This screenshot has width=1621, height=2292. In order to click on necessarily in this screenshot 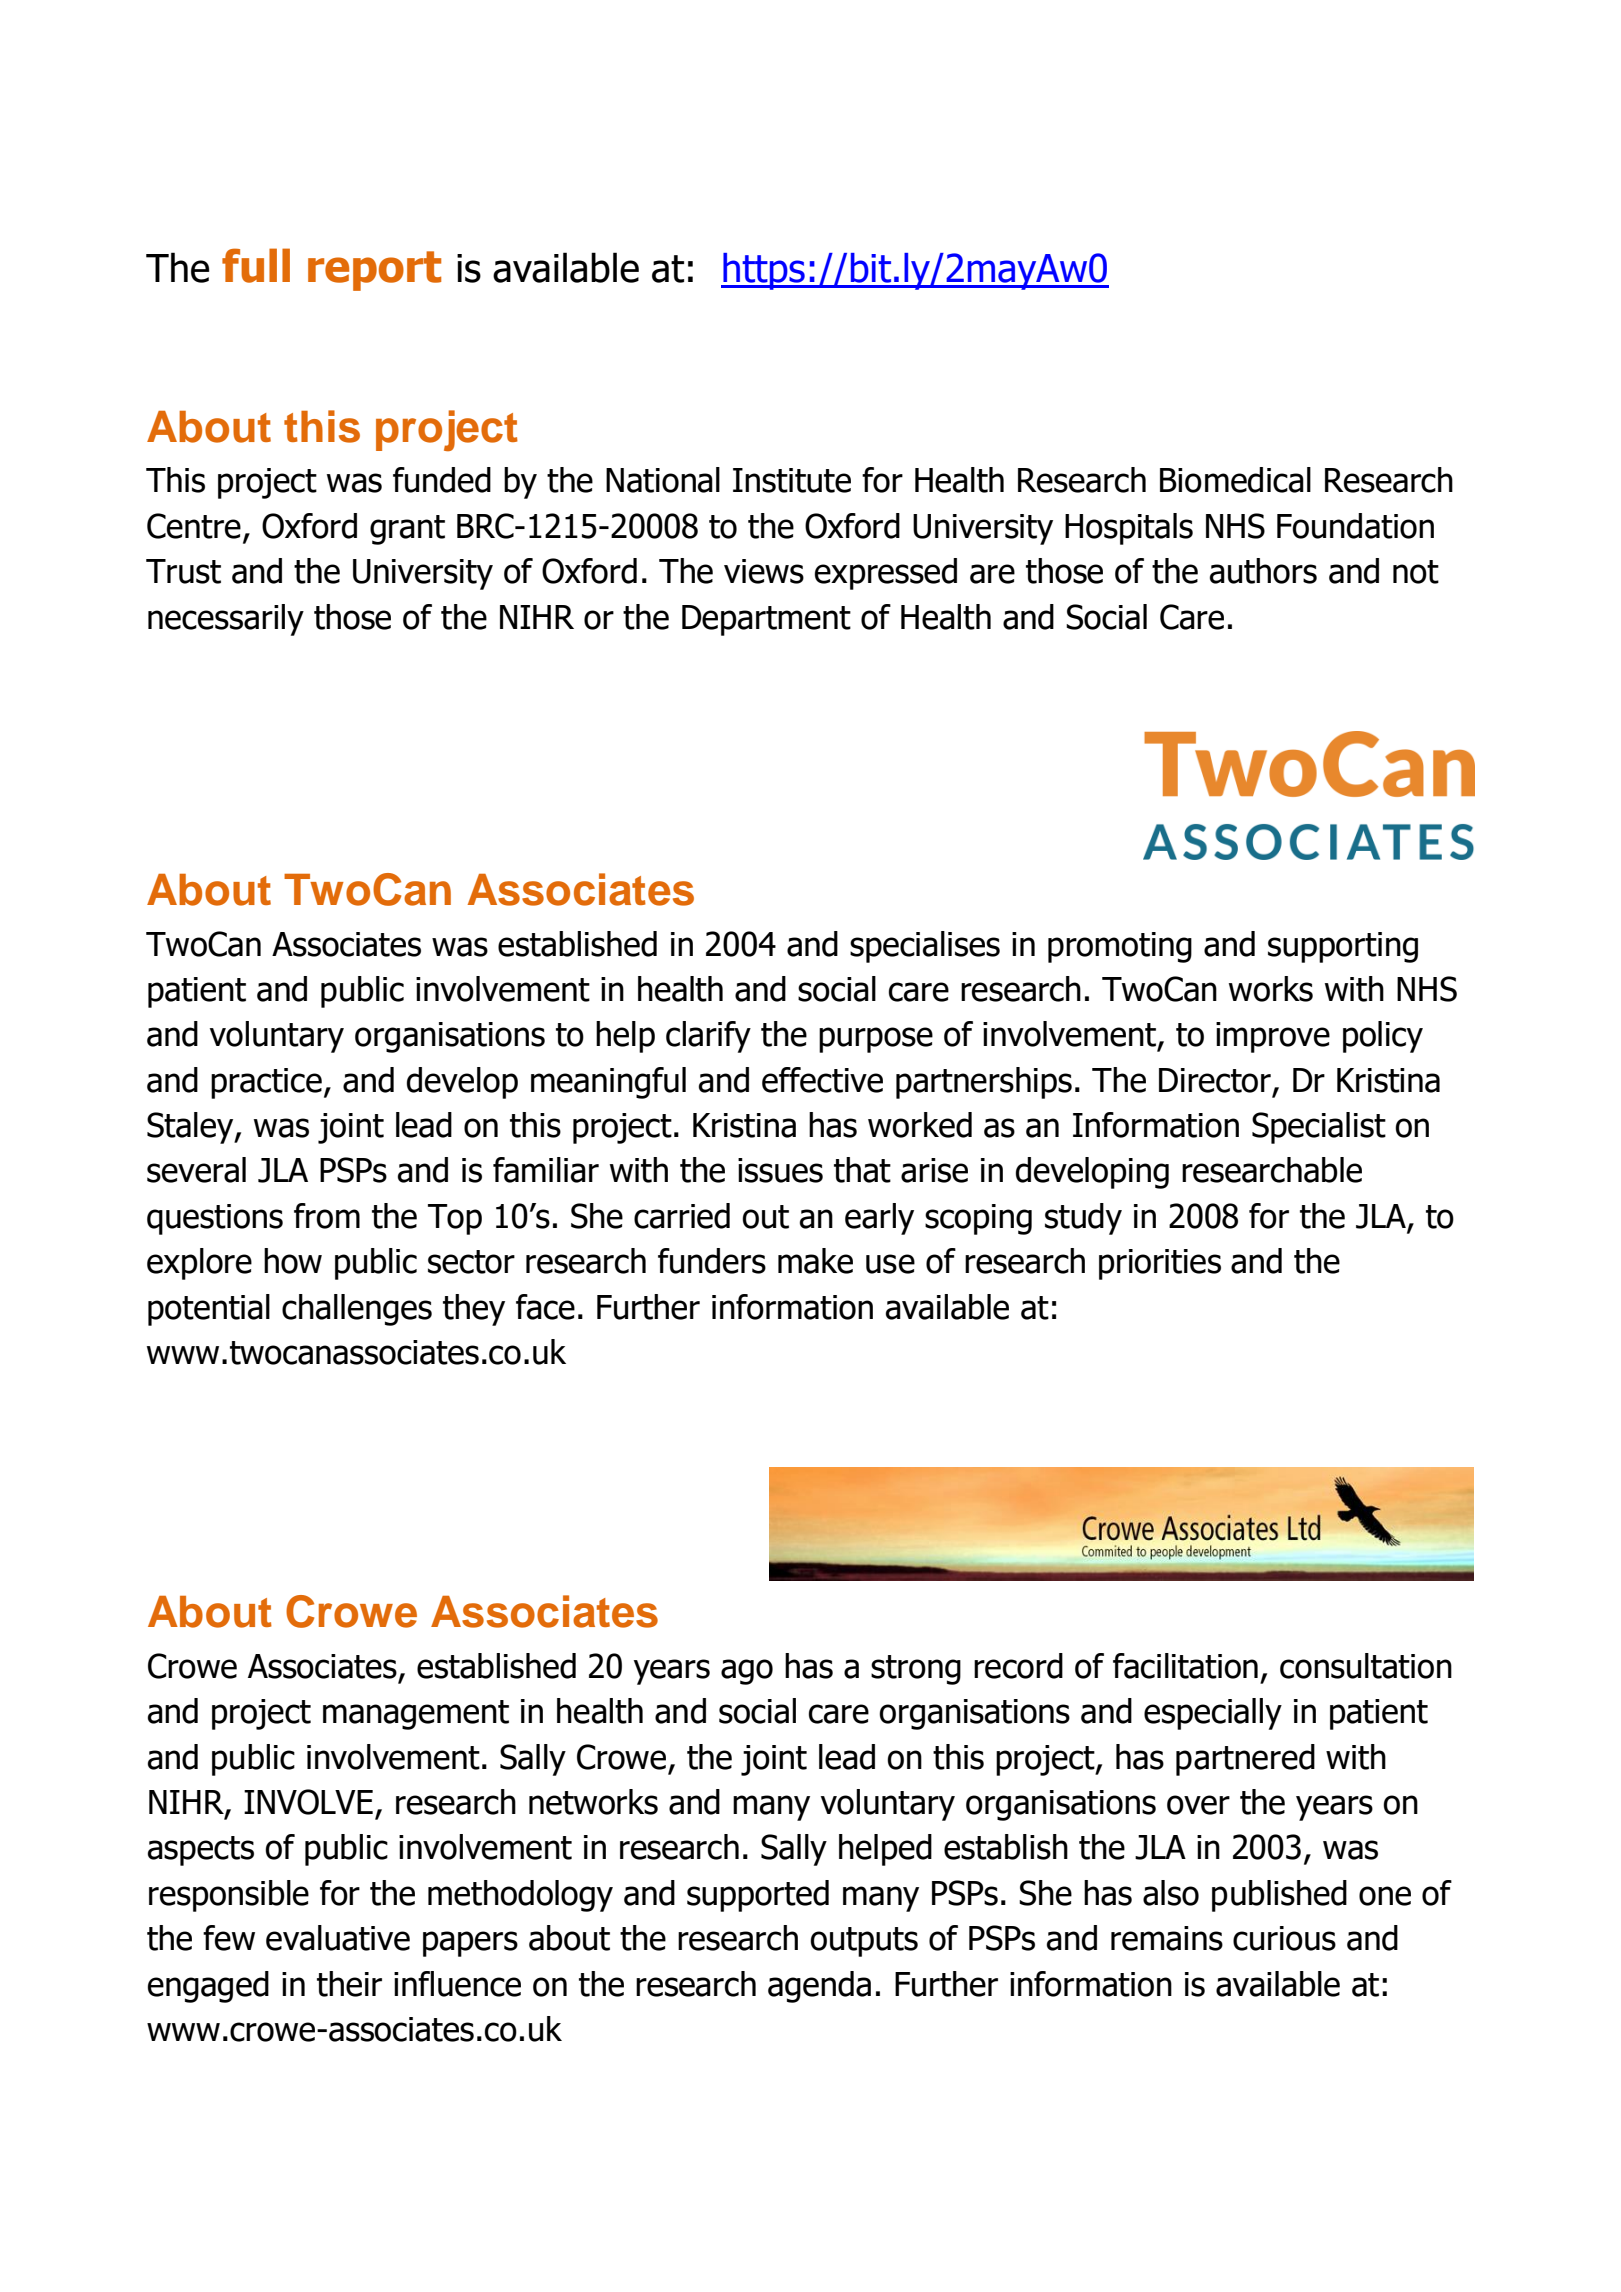, I will do `click(226, 620)`.
